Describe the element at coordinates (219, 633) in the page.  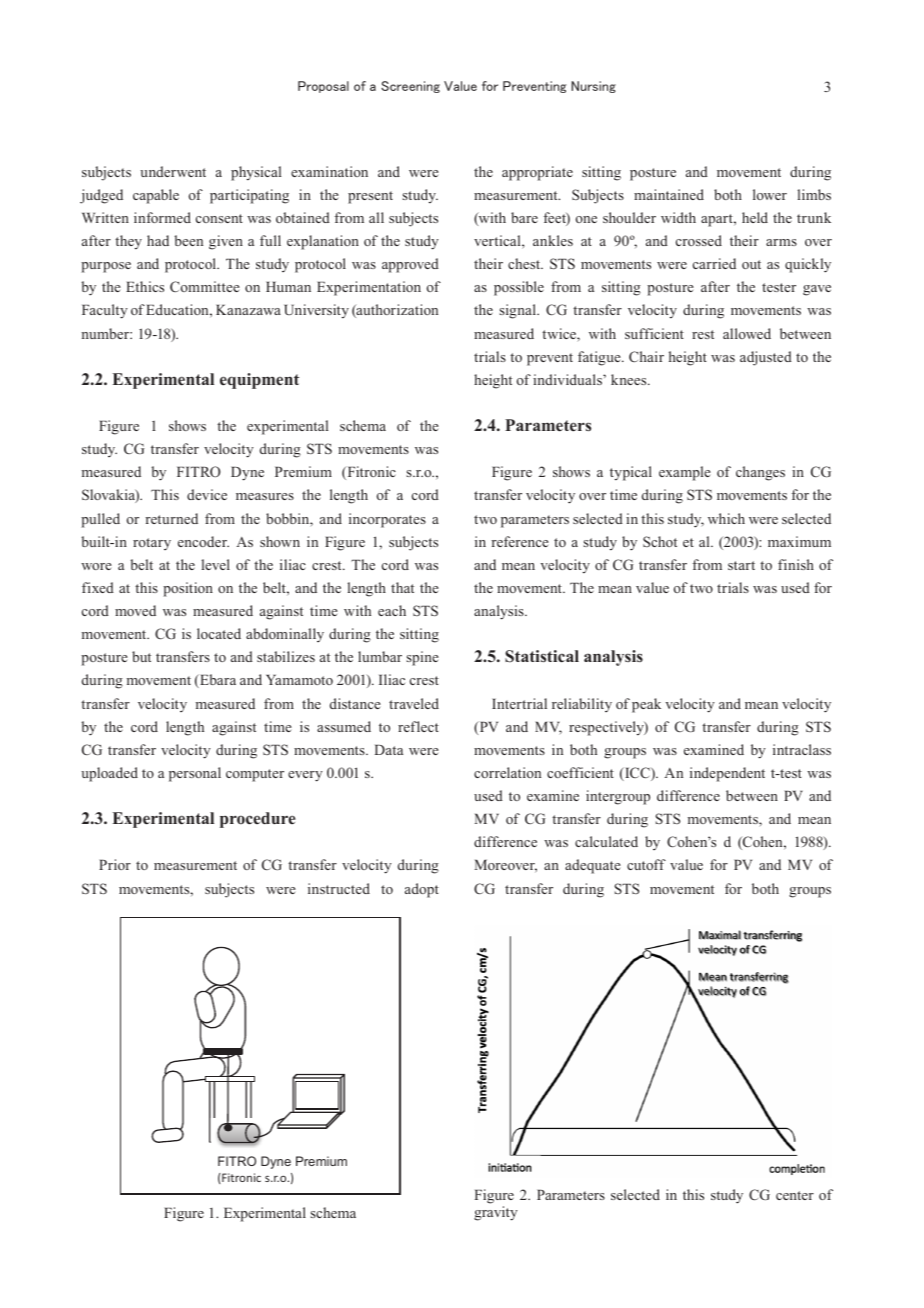
I see `located` at that location.
